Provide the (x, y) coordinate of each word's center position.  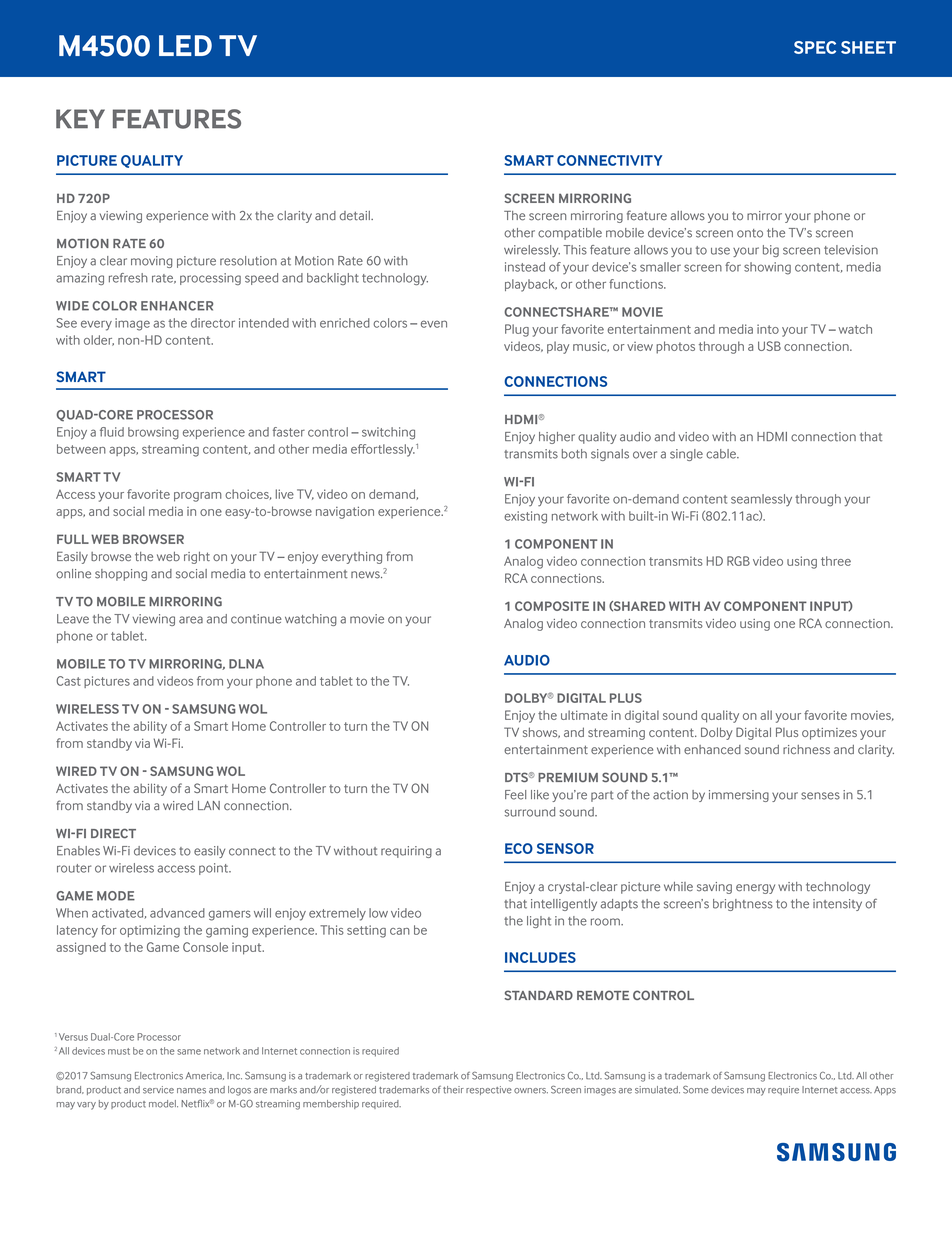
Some (695, 1090)
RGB (738, 561)
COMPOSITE (552, 606)
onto (750, 233)
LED (185, 45)
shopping (121, 575)
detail (356, 216)
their (453, 1090)
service (158, 1090)
